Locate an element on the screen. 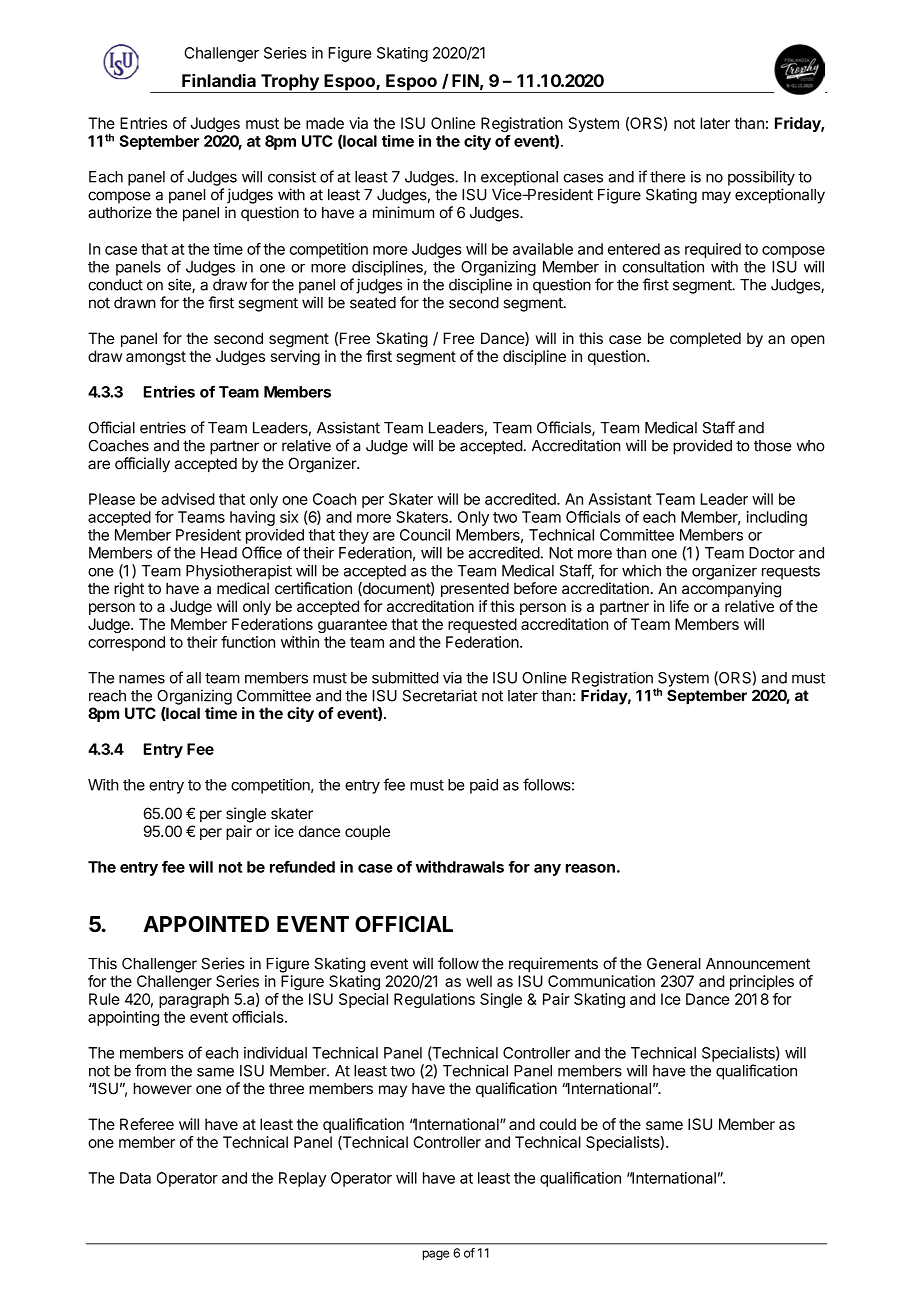 The width and height of the screenshot is (924, 1308). Data is located at coordinates (135, 1178).
